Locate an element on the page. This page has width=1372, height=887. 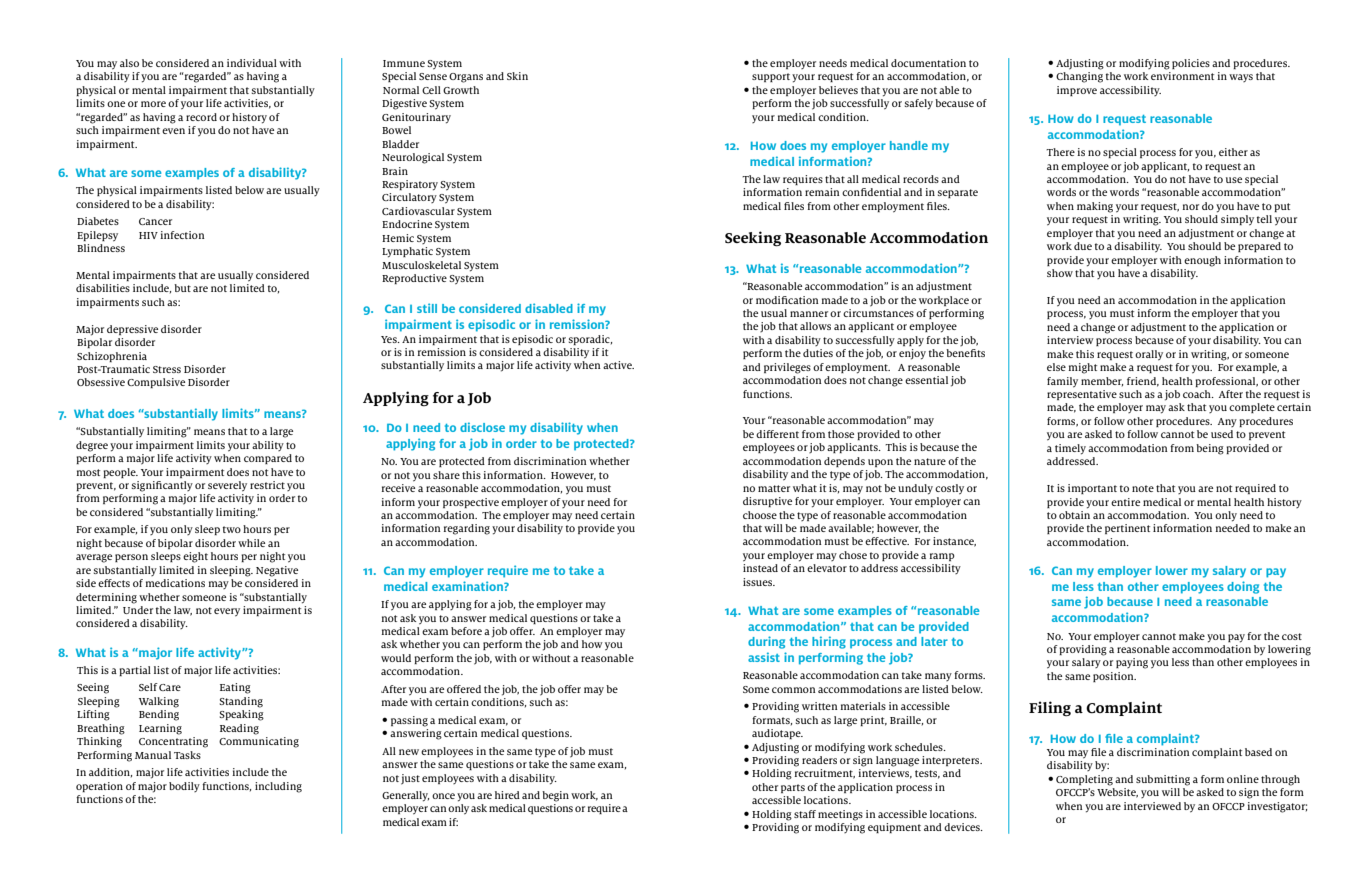
support is located at coordinates (771, 77).
